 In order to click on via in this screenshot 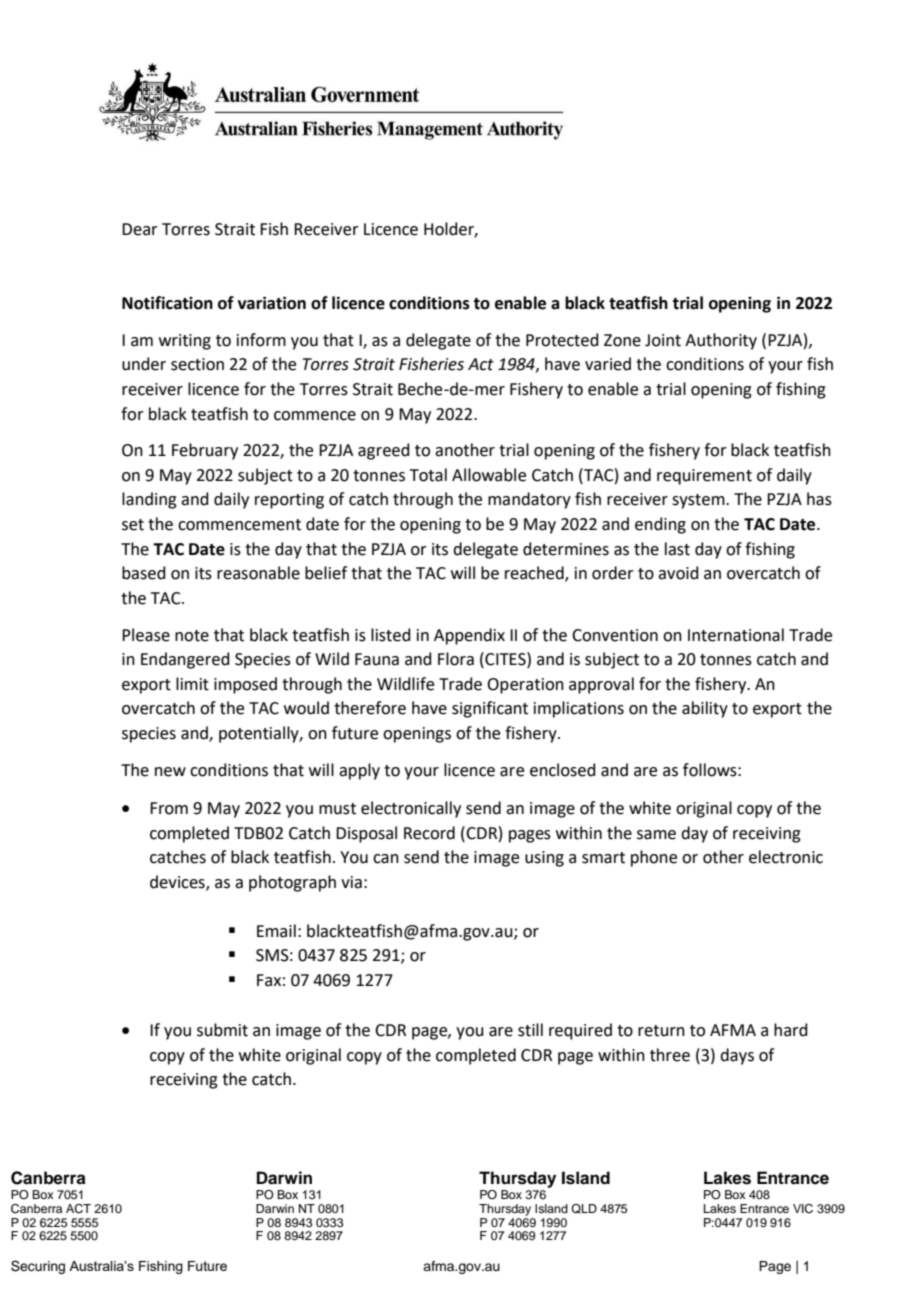, I will do `click(351, 882)`.
